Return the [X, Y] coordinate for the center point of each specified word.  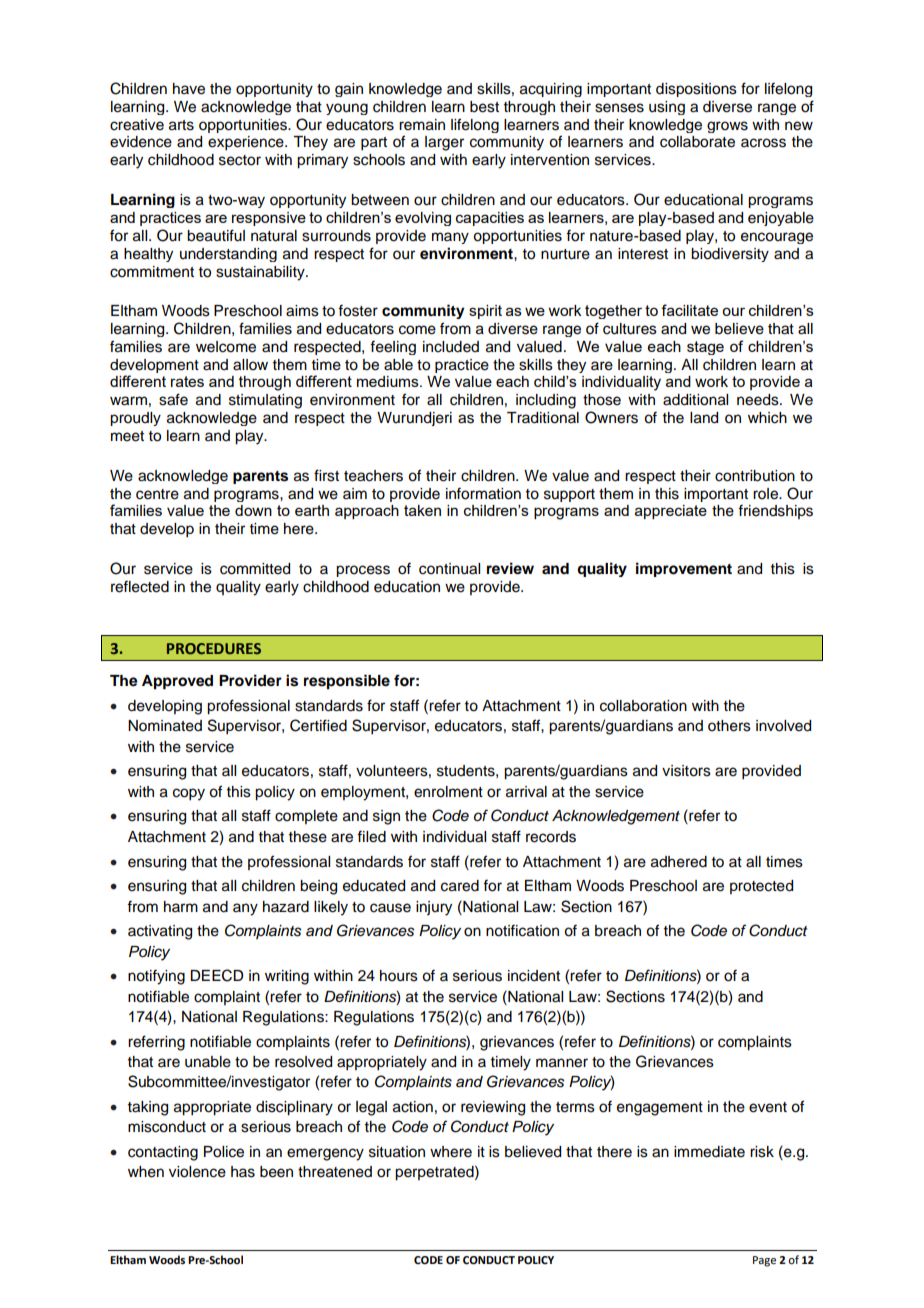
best [484, 107]
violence [197, 1172]
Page [764, 1261]
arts [181, 125]
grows [727, 127]
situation [397, 1152]
